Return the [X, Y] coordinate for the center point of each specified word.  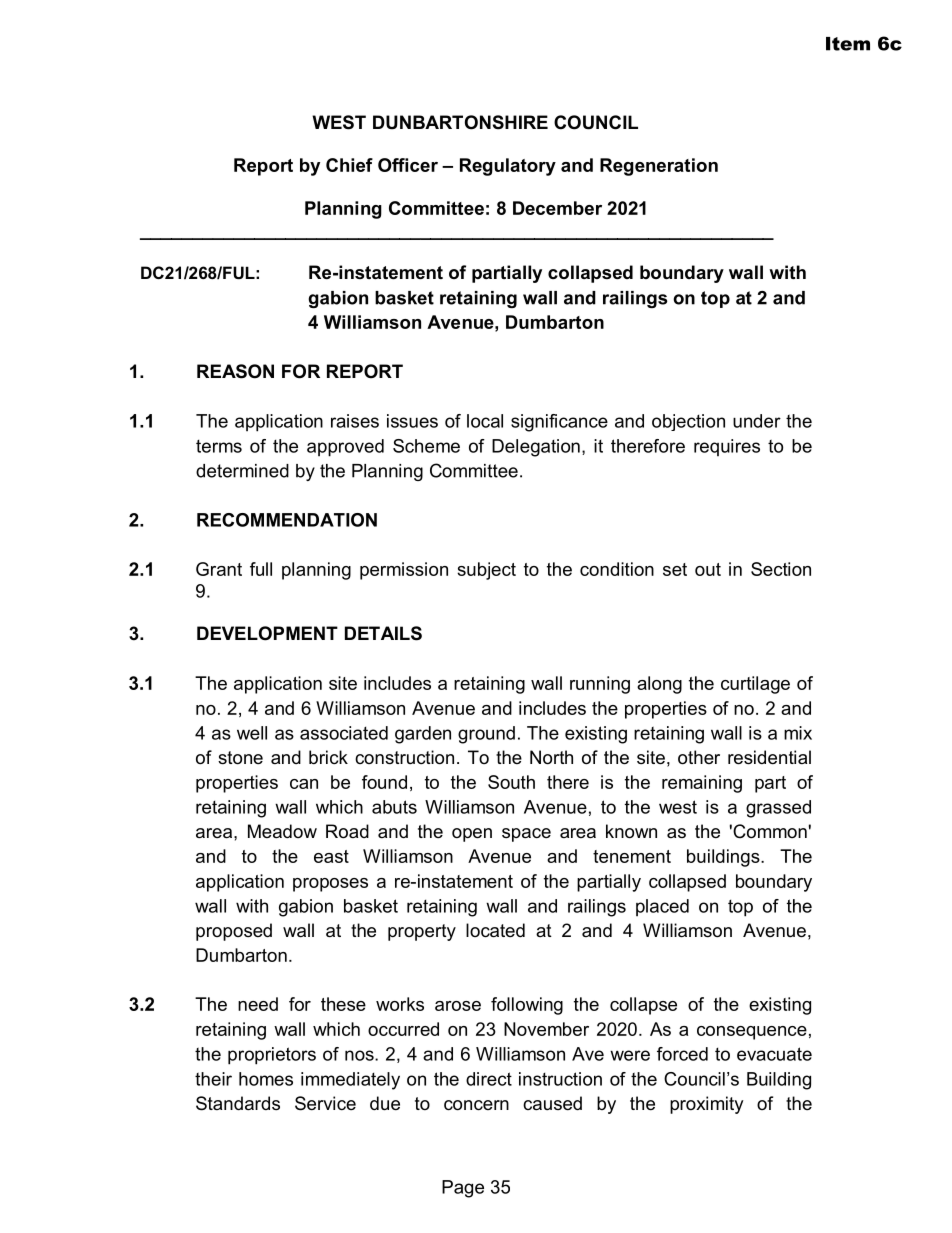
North [551, 757]
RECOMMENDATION [287, 520]
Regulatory [508, 167]
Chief [349, 165]
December [557, 208]
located [495, 930]
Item [848, 44]
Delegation [536, 448]
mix [798, 733]
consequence [752, 1033]
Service [325, 1103]
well [252, 733]
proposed [234, 932]
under [757, 421]
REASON [235, 371]
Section [781, 569]
